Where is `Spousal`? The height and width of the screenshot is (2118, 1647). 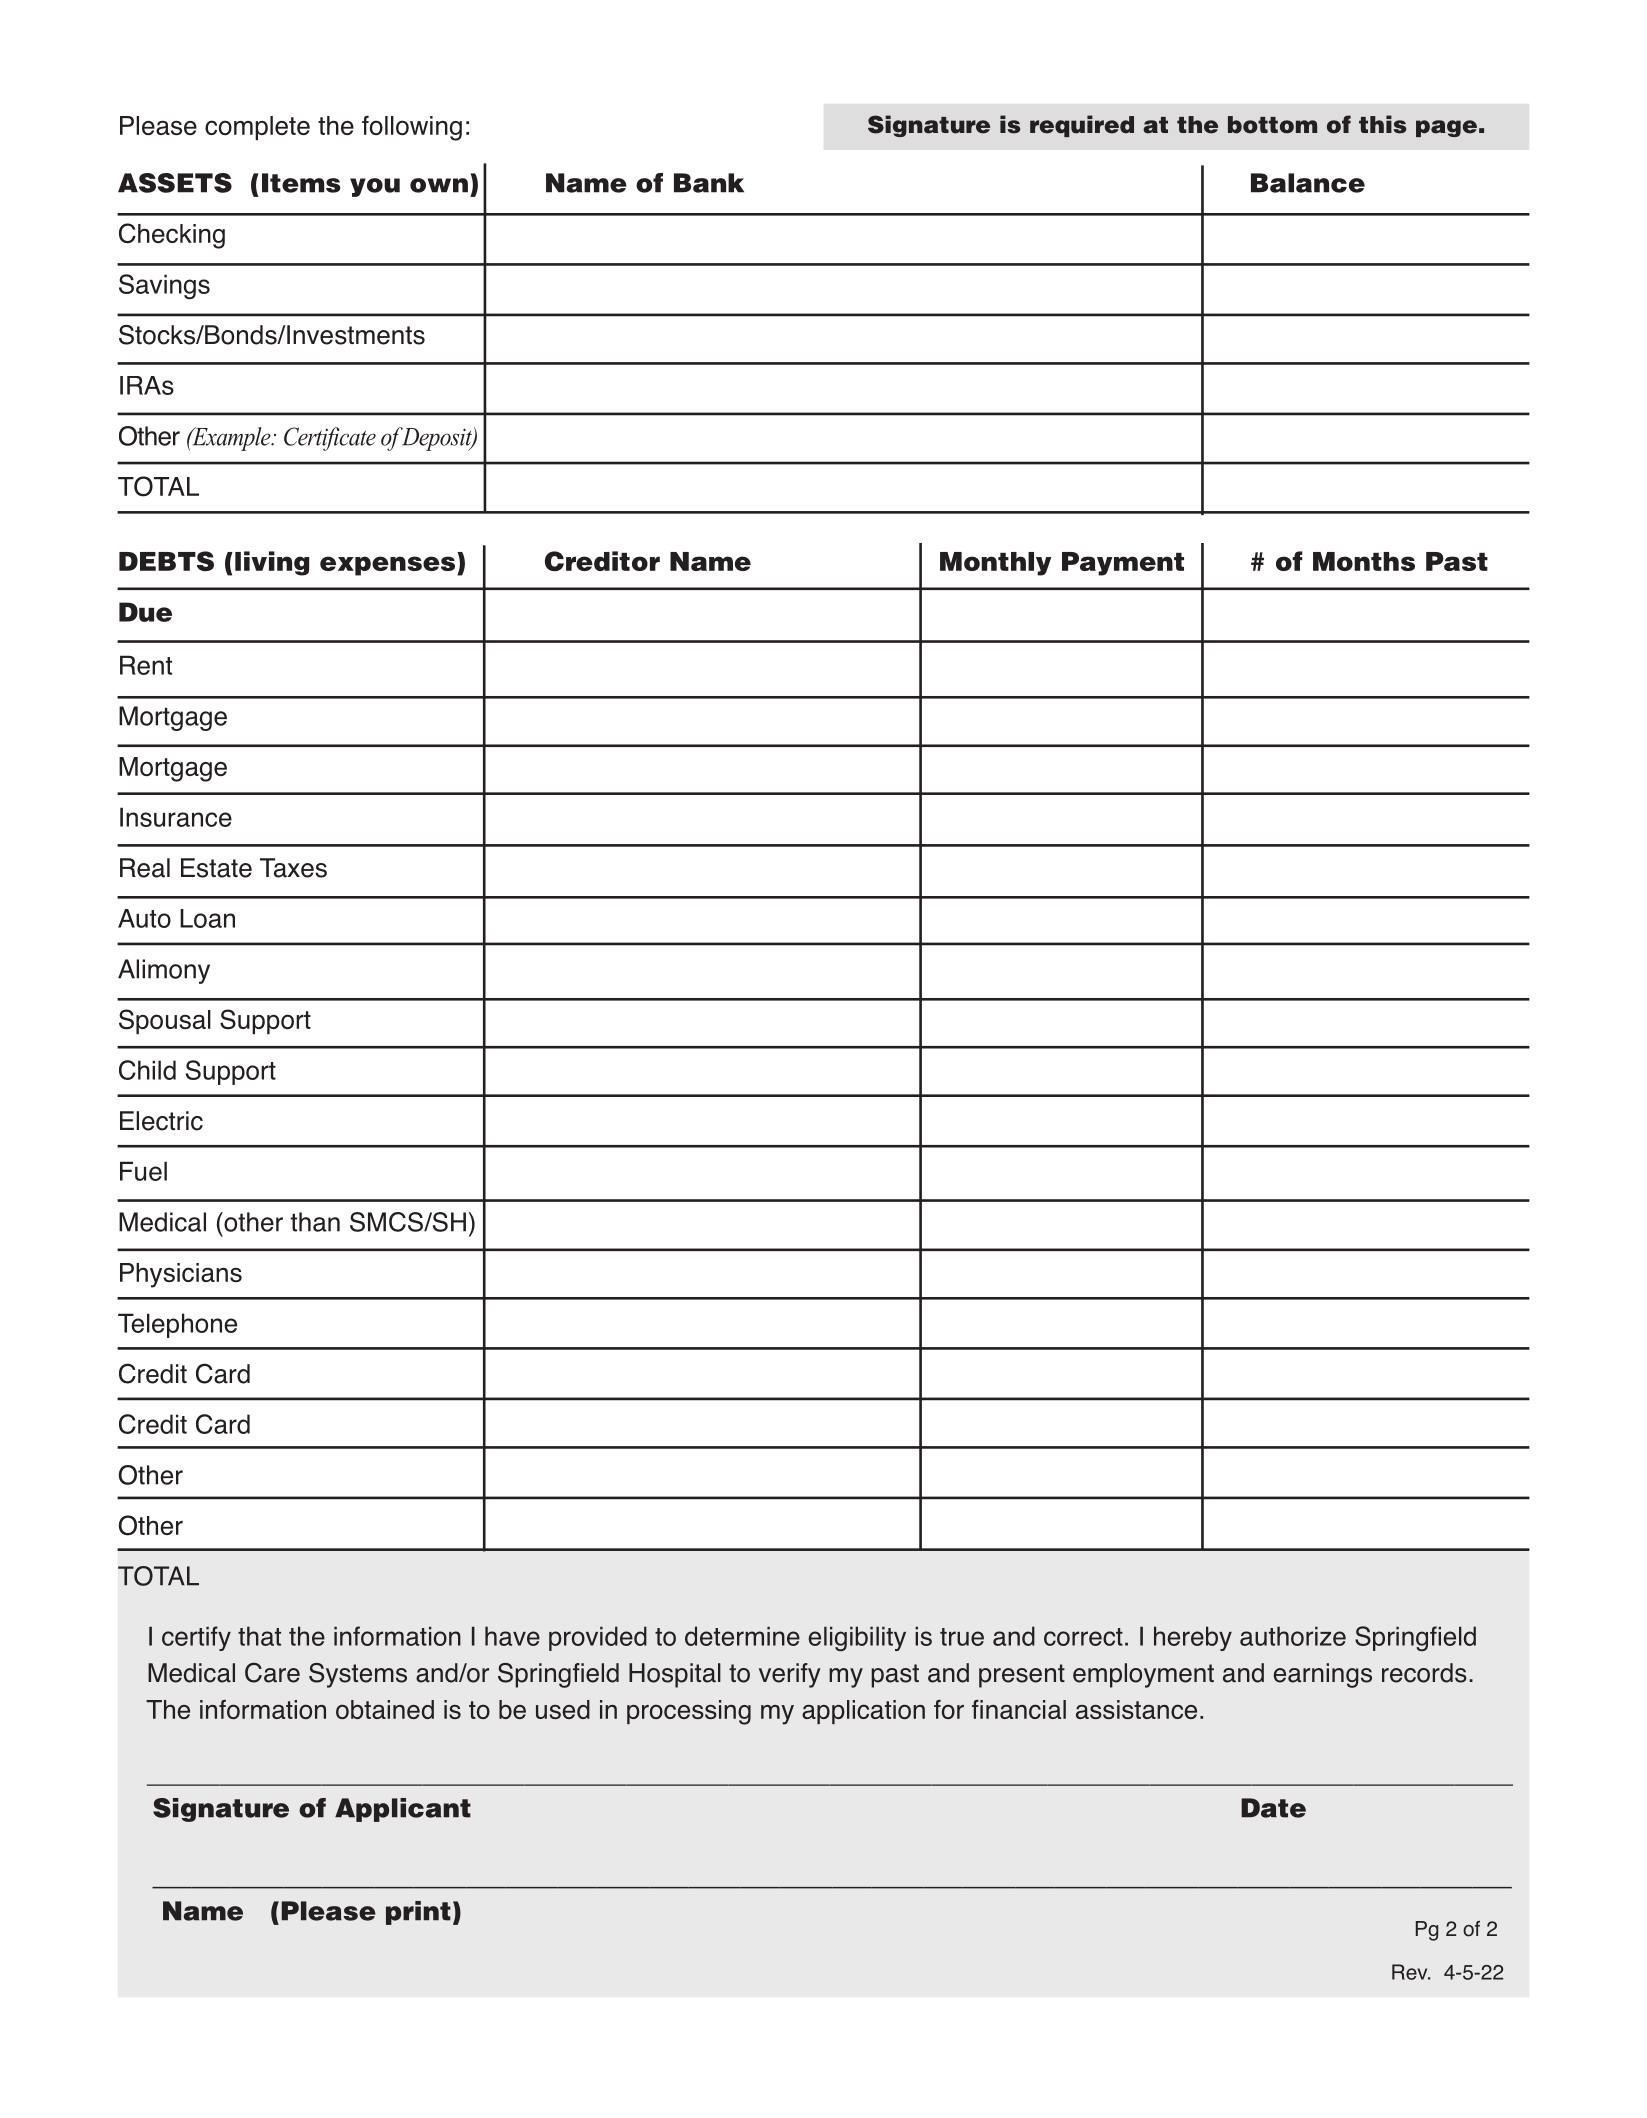
Spousal is located at coordinates (165, 1021).
